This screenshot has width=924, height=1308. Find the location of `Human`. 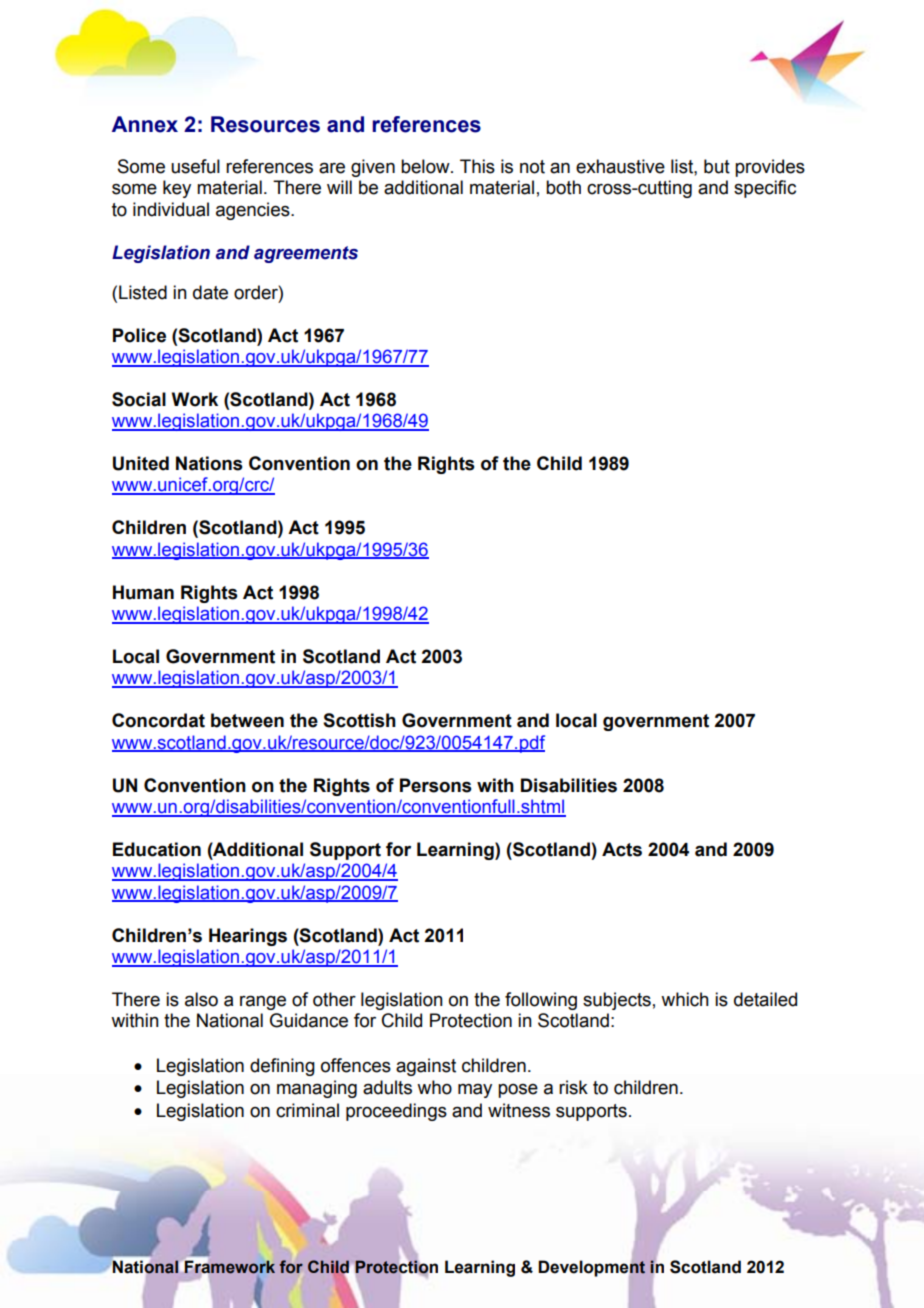

Human is located at coordinates (143, 592).
